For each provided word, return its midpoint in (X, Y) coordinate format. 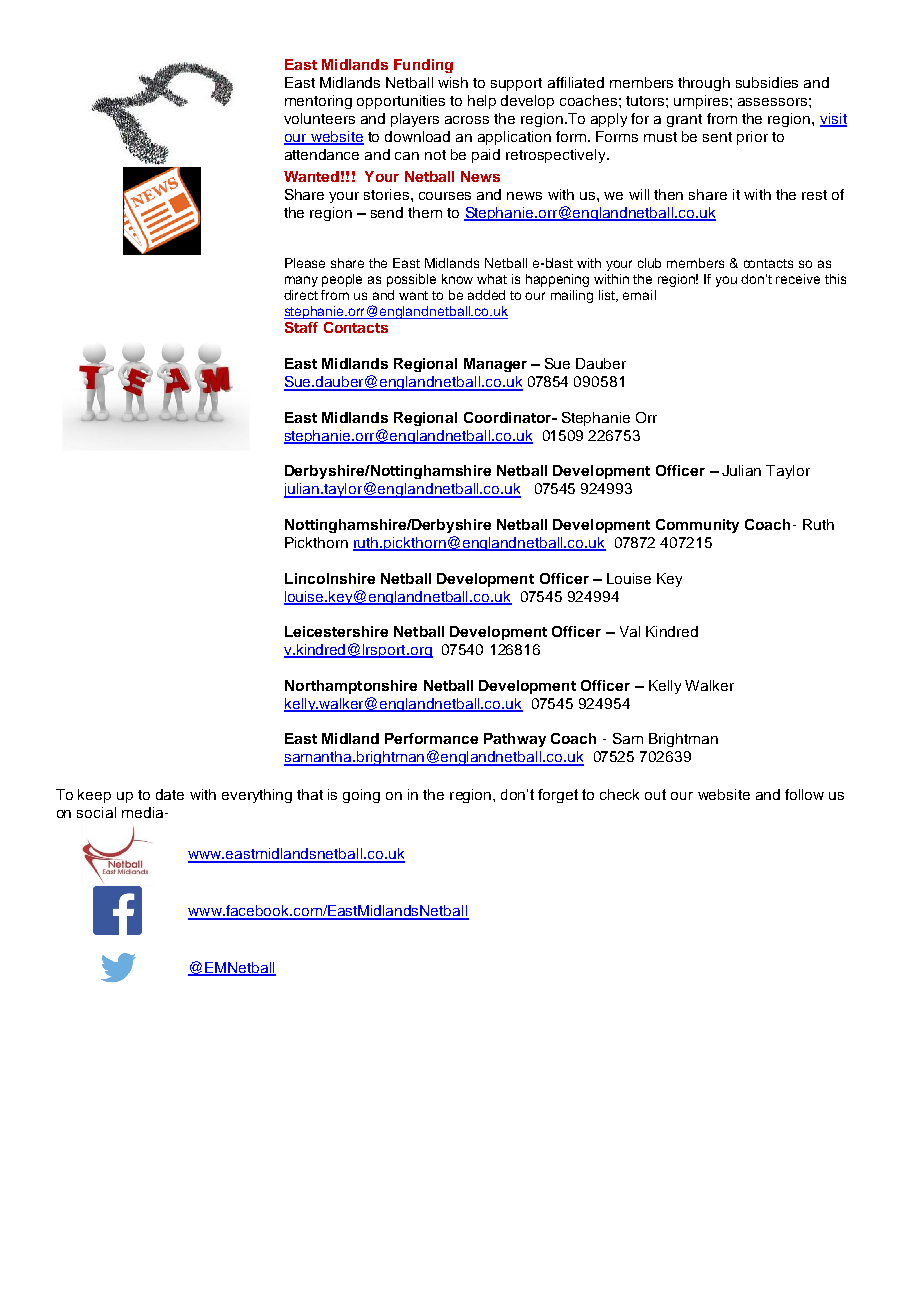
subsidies (767, 82)
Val (630, 631)
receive (798, 279)
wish (453, 82)
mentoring (318, 102)
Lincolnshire (330, 578)
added (486, 295)
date (170, 794)
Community (697, 526)
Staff (301, 327)
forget (558, 796)
